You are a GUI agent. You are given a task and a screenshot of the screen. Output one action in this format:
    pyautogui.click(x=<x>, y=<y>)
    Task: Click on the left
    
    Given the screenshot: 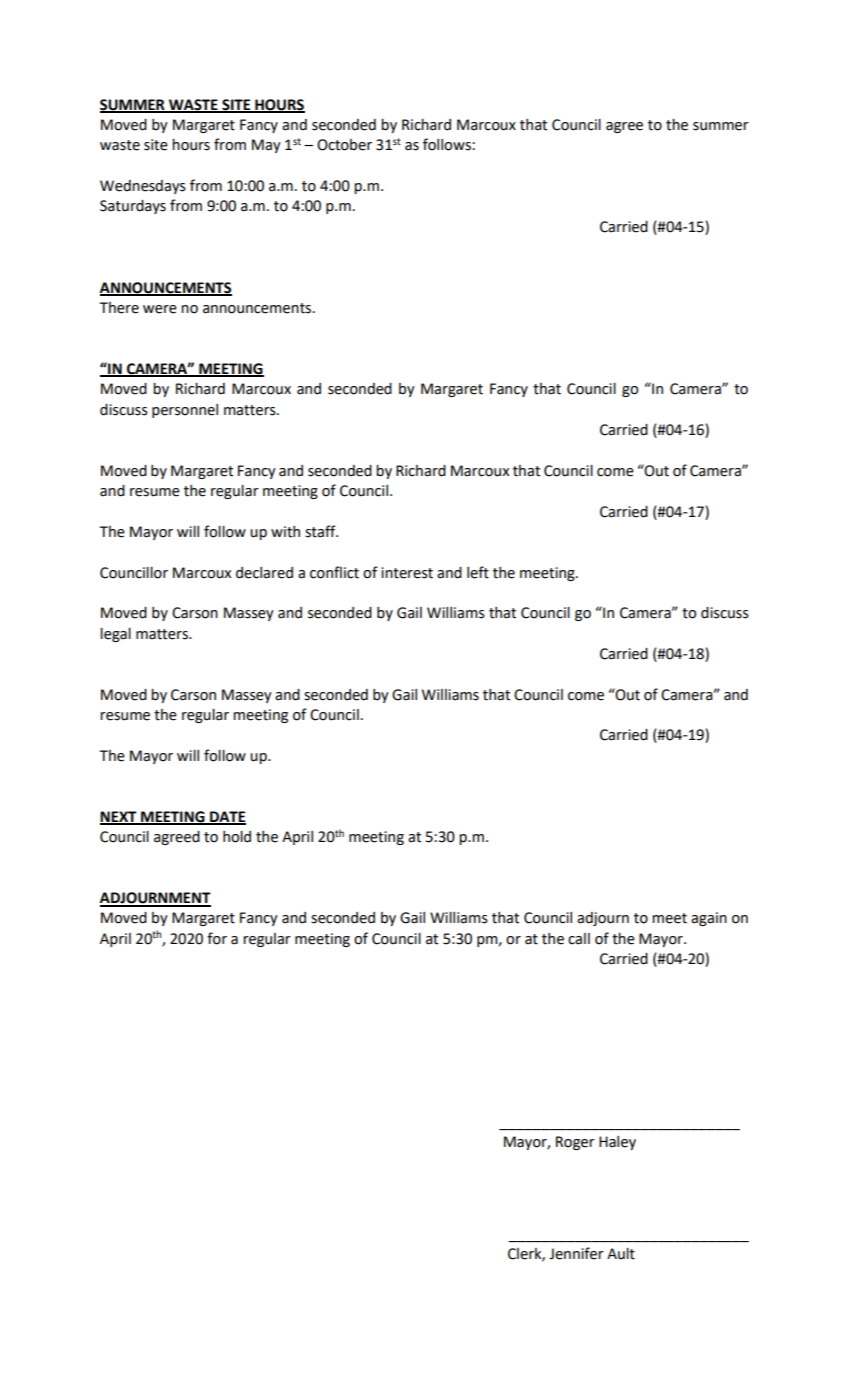 What is the action you would take?
    pyautogui.click(x=478, y=572)
